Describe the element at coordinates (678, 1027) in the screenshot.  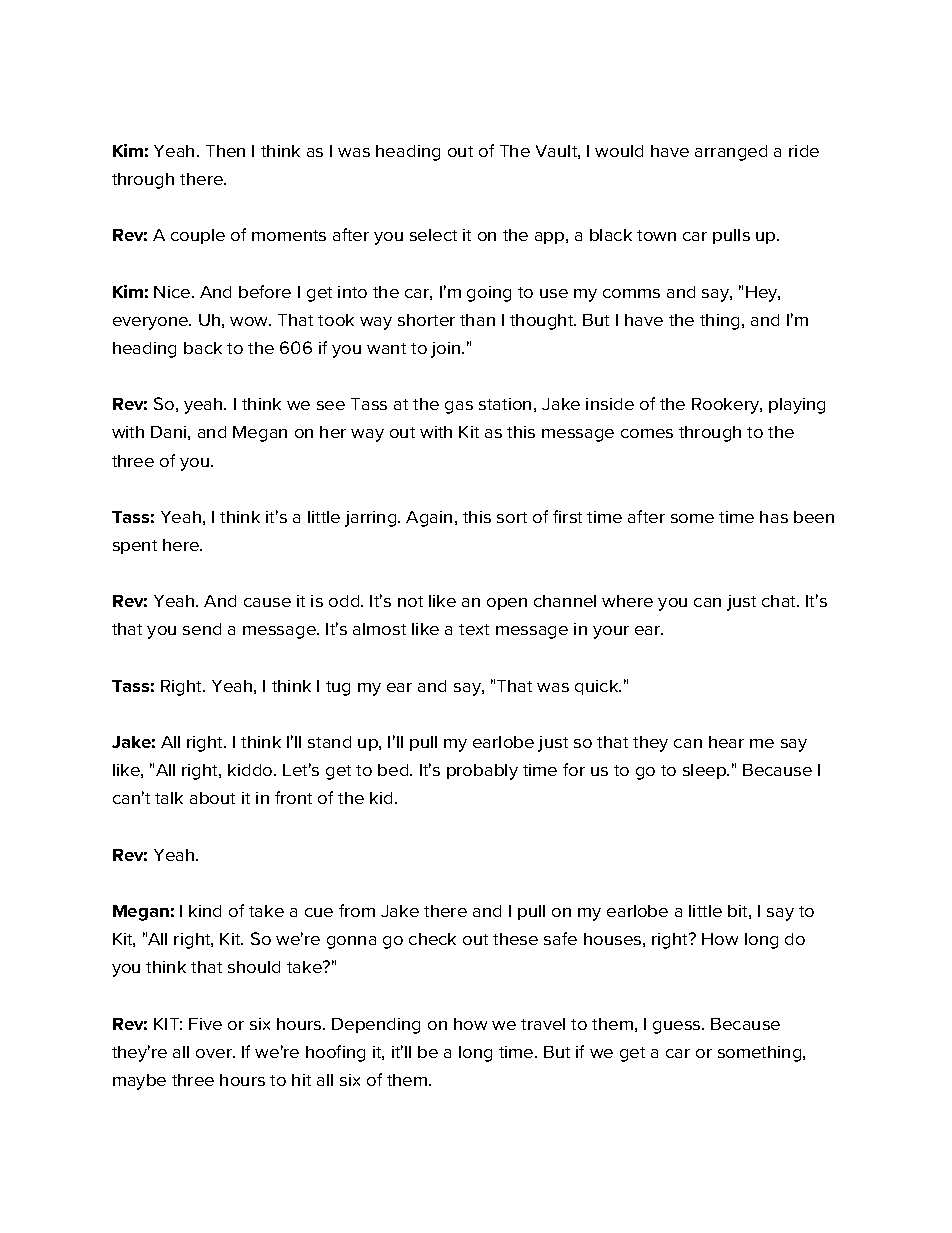
I see `guess` at that location.
